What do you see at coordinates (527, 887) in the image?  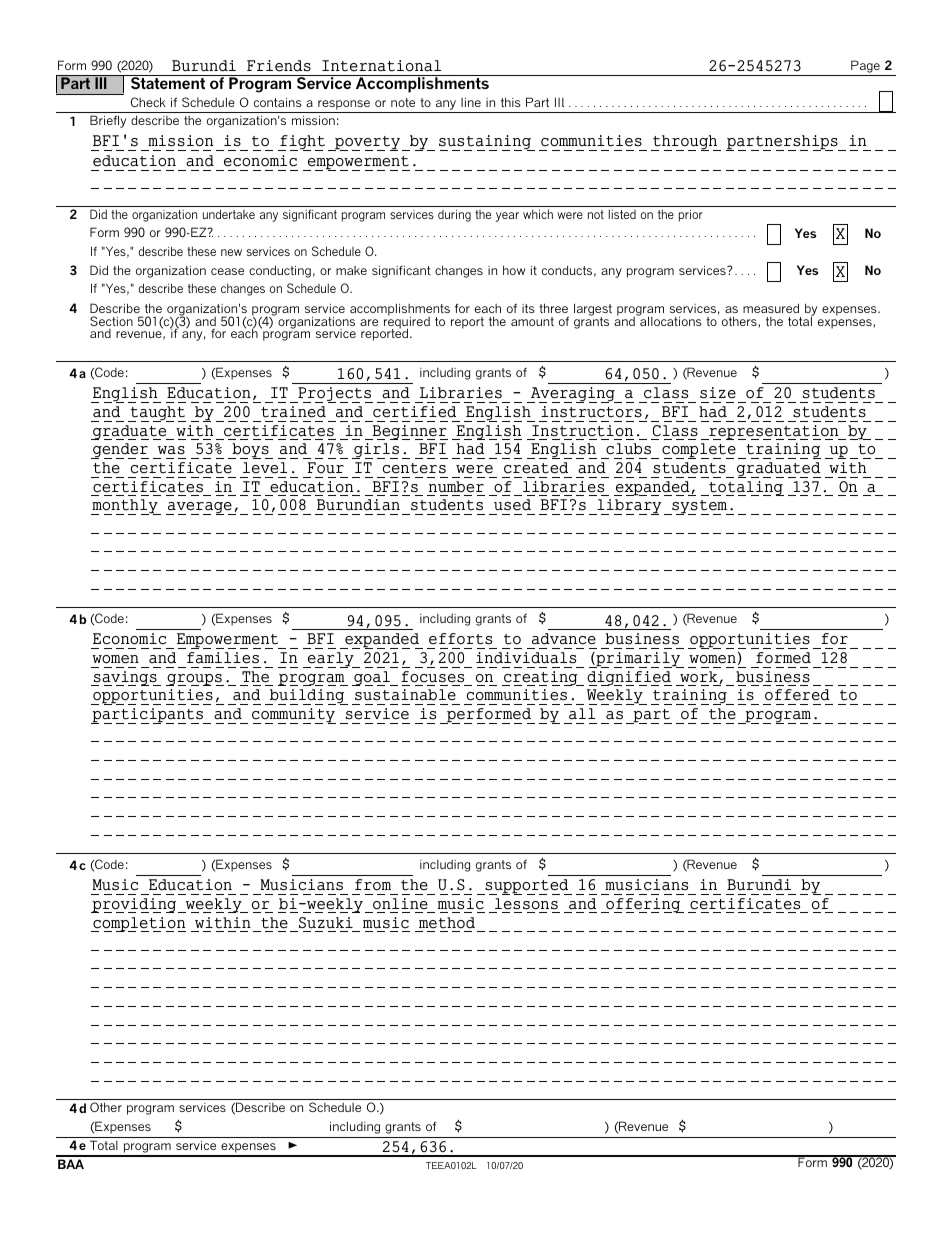 I see `supported` at bounding box center [527, 887].
